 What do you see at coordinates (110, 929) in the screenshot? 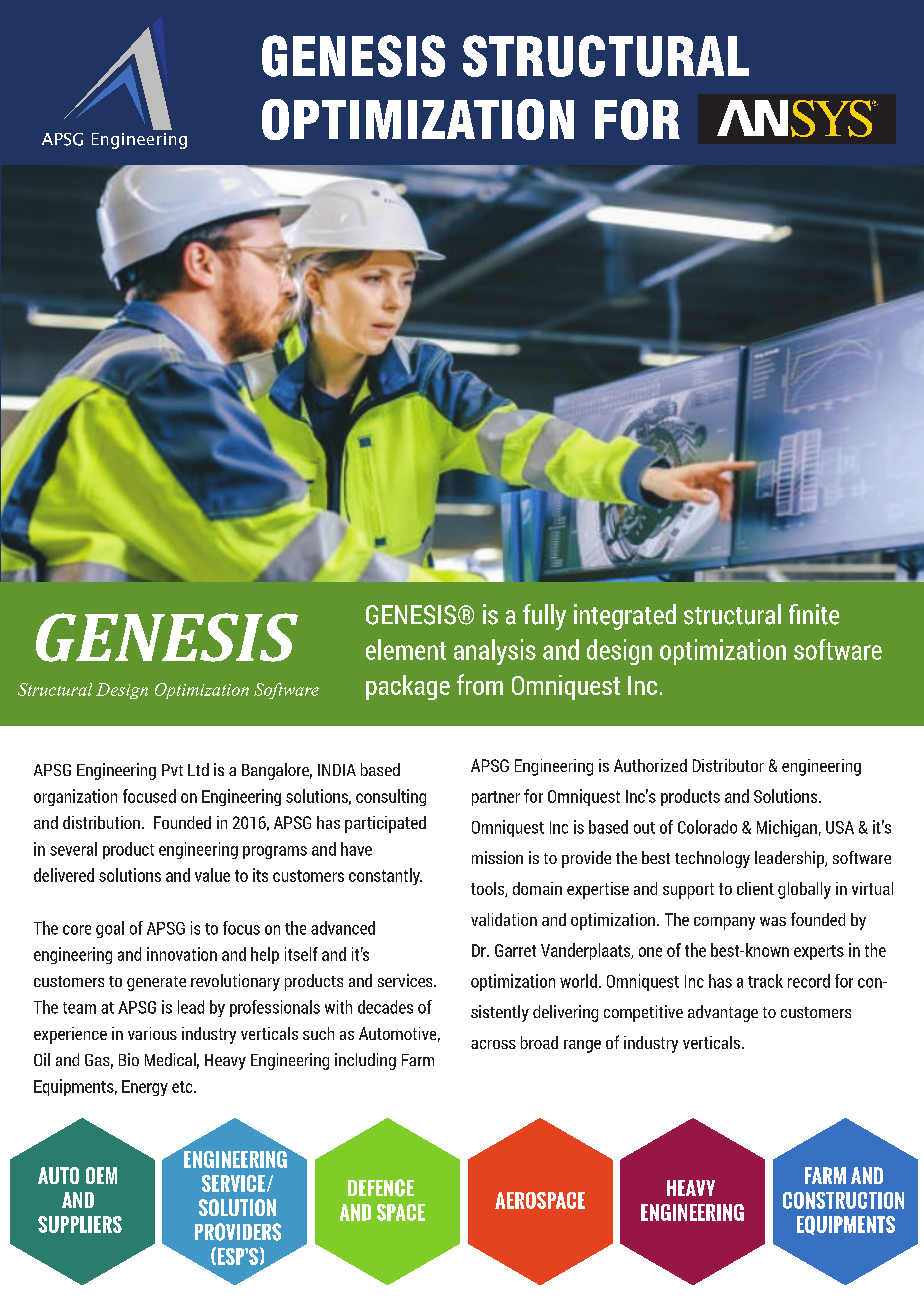
I see `goal` at bounding box center [110, 929].
